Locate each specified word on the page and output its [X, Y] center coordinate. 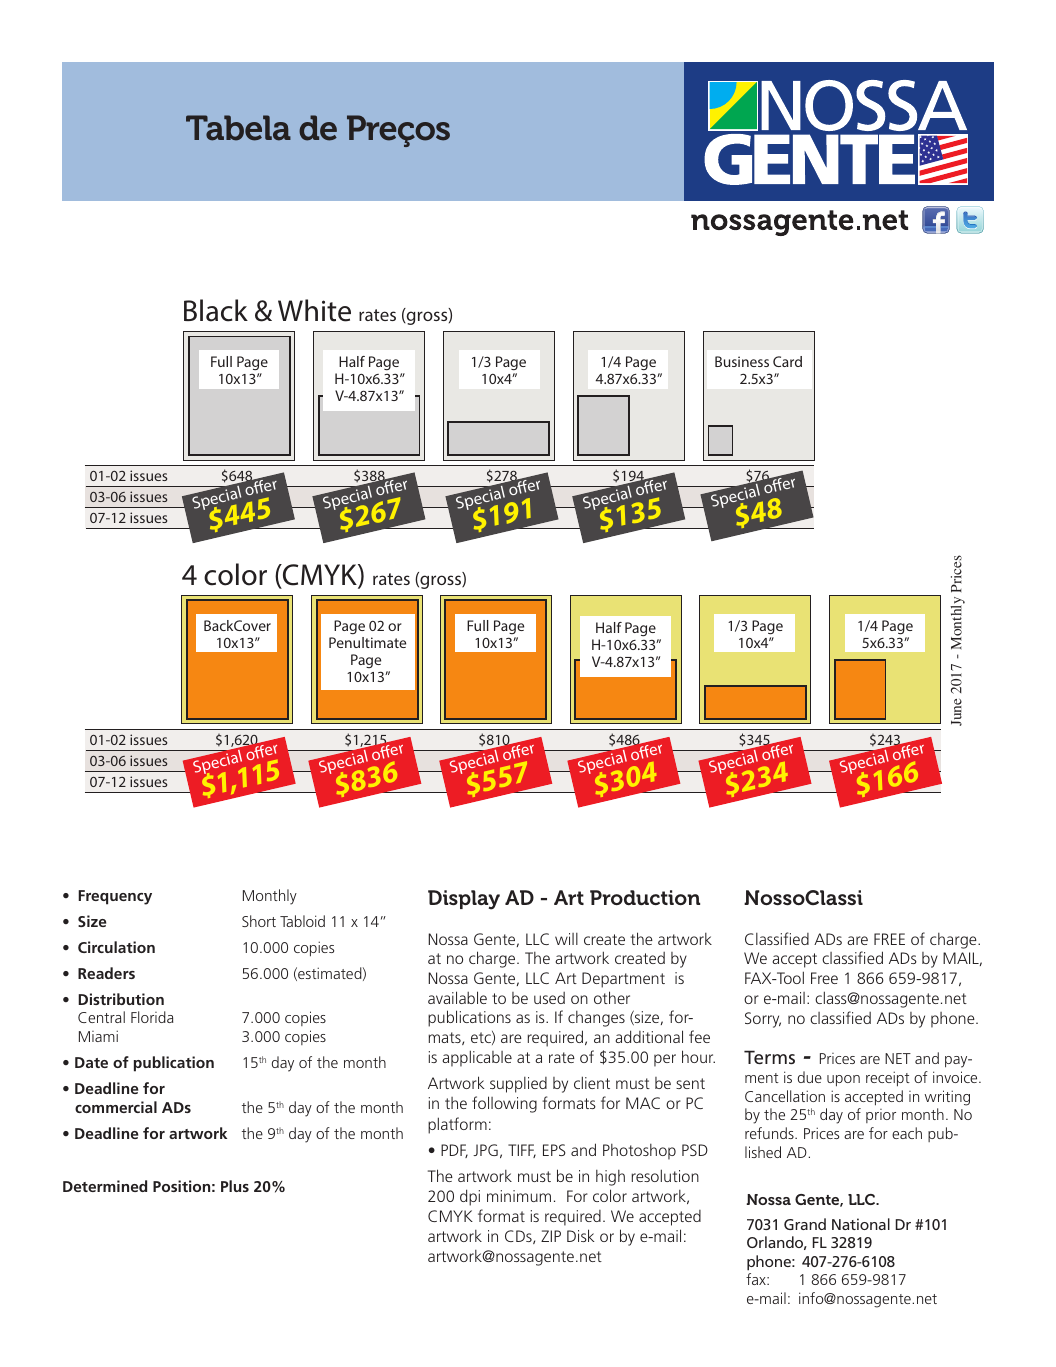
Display [464, 900]
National [861, 1224]
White [314, 310]
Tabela [238, 128]
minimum [519, 1196]
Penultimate [367, 642]
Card [787, 361]
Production [645, 897]
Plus [235, 1186]
